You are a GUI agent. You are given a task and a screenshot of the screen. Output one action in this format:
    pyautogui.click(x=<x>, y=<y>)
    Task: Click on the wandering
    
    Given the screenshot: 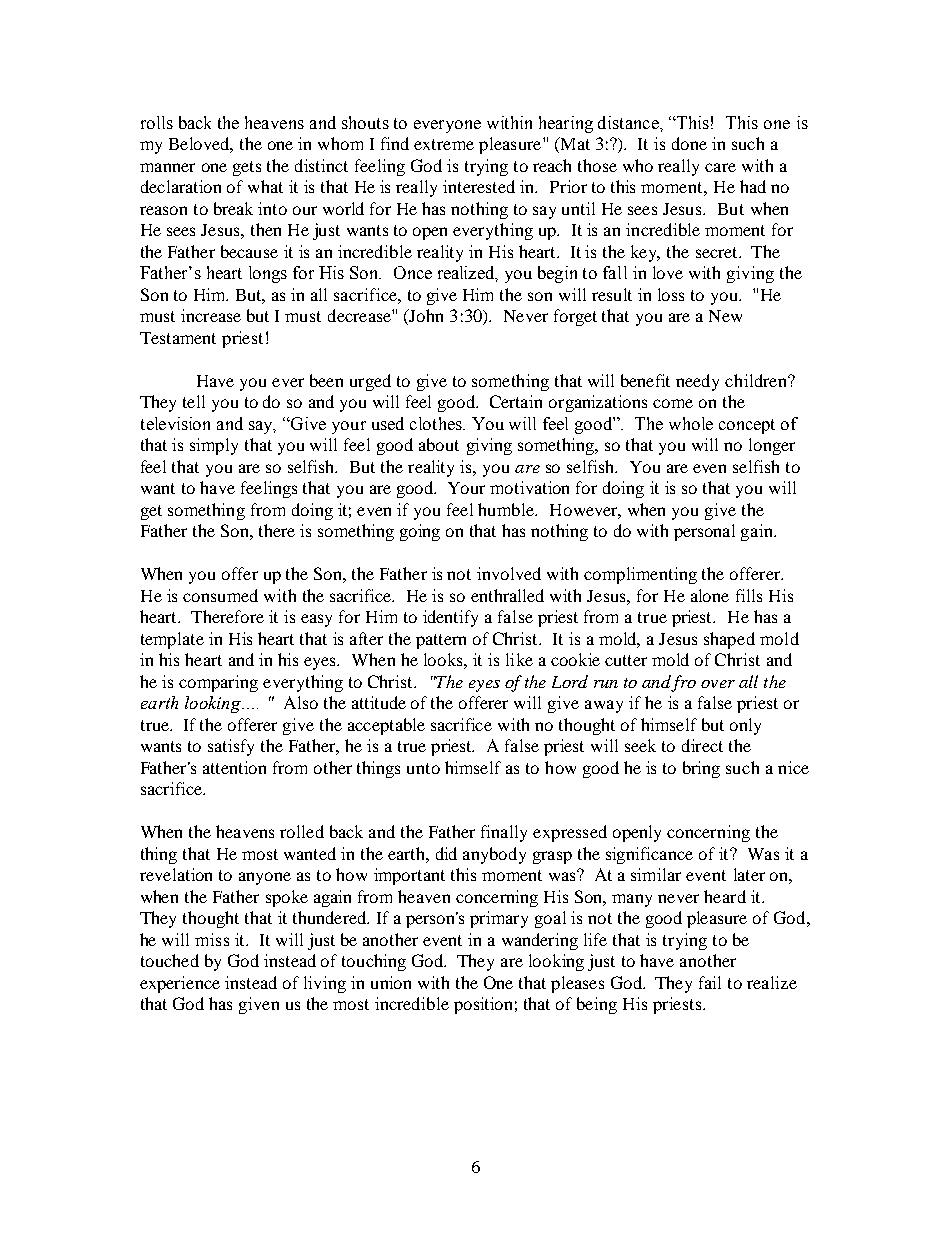 What is the action you would take?
    pyautogui.click(x=540, y=941)
